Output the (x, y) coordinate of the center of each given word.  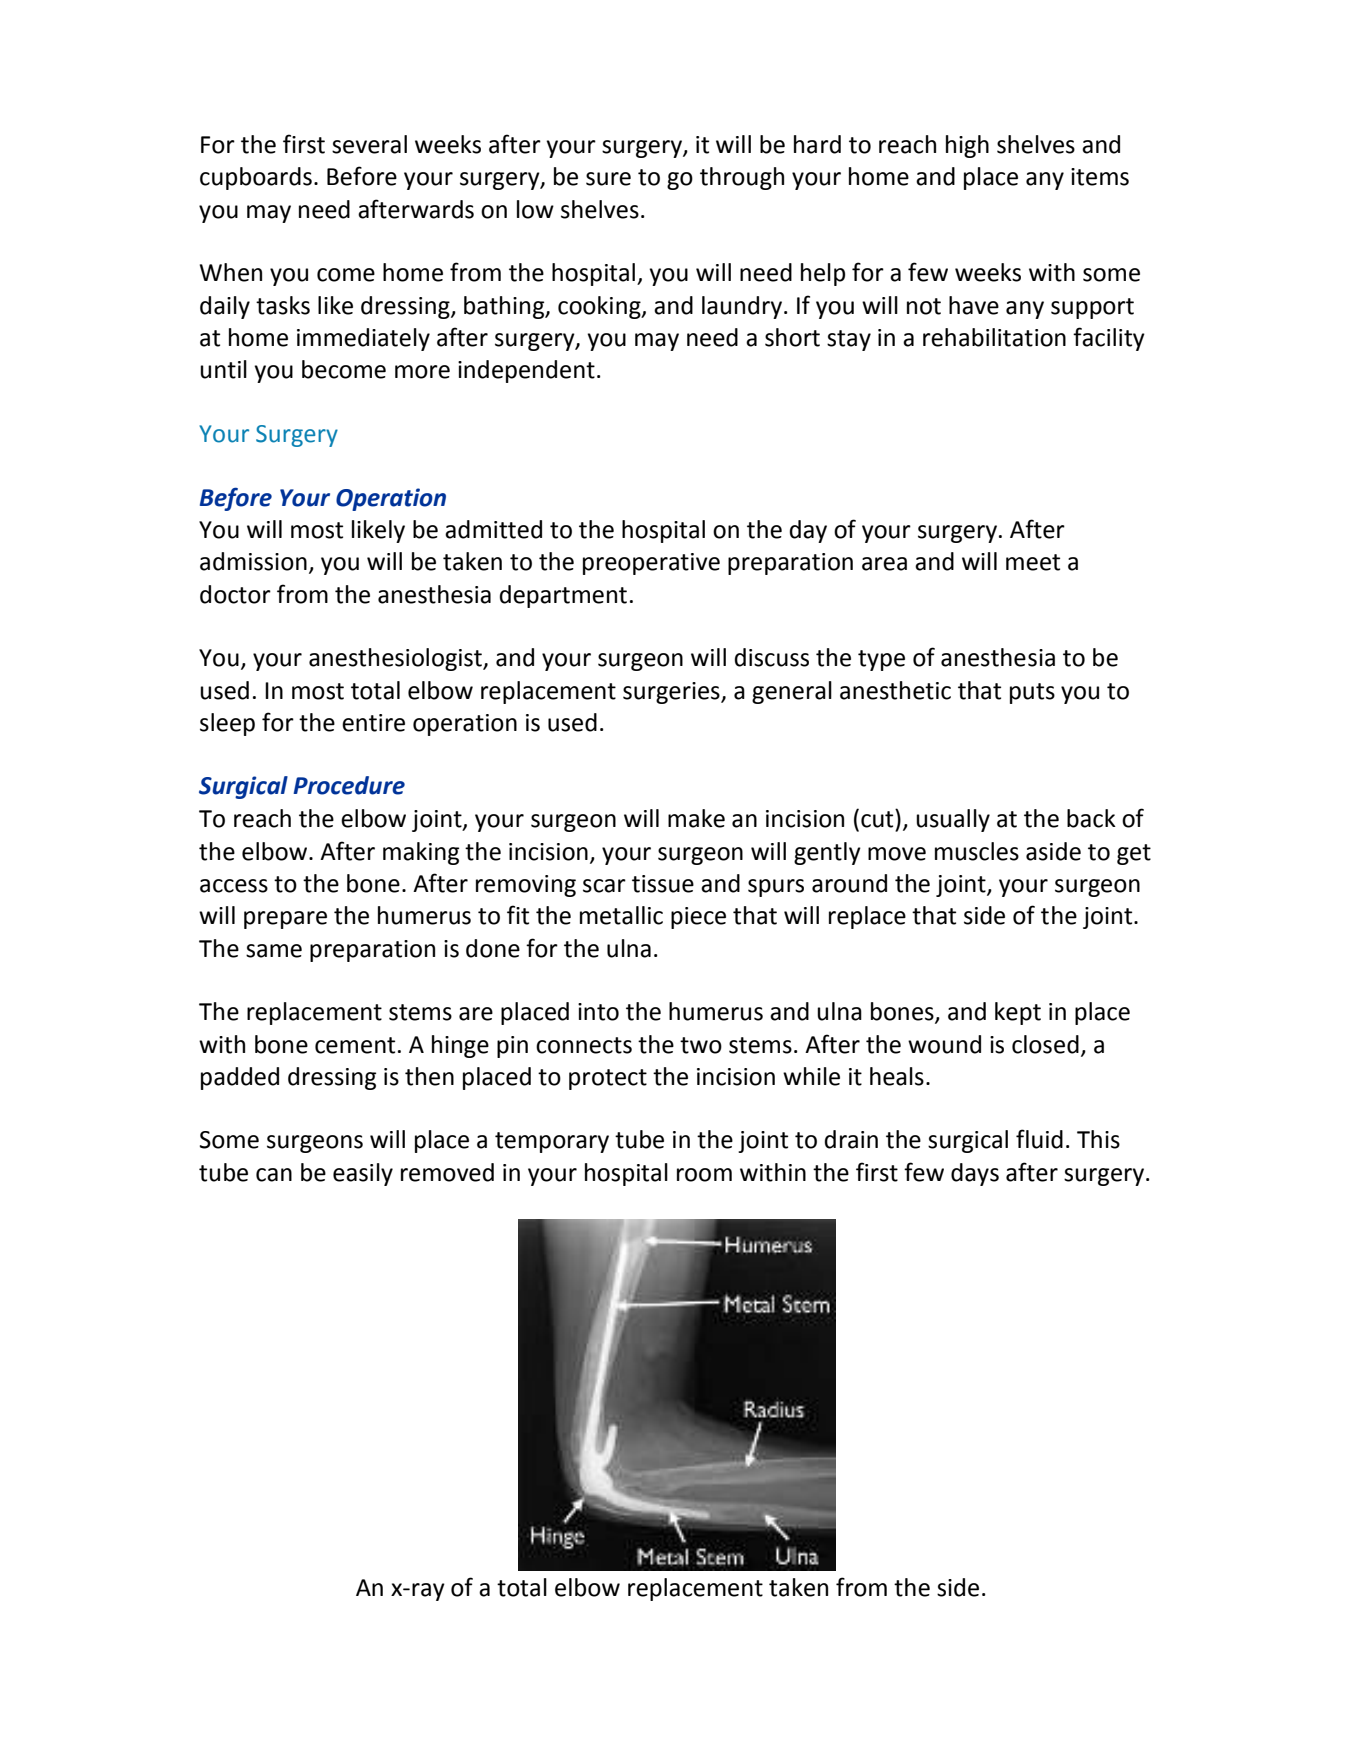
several (369, 144)
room (704, 1175)
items (1100, 177)
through (742, 178)
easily (363, 1174)
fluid (1039, 1139)
